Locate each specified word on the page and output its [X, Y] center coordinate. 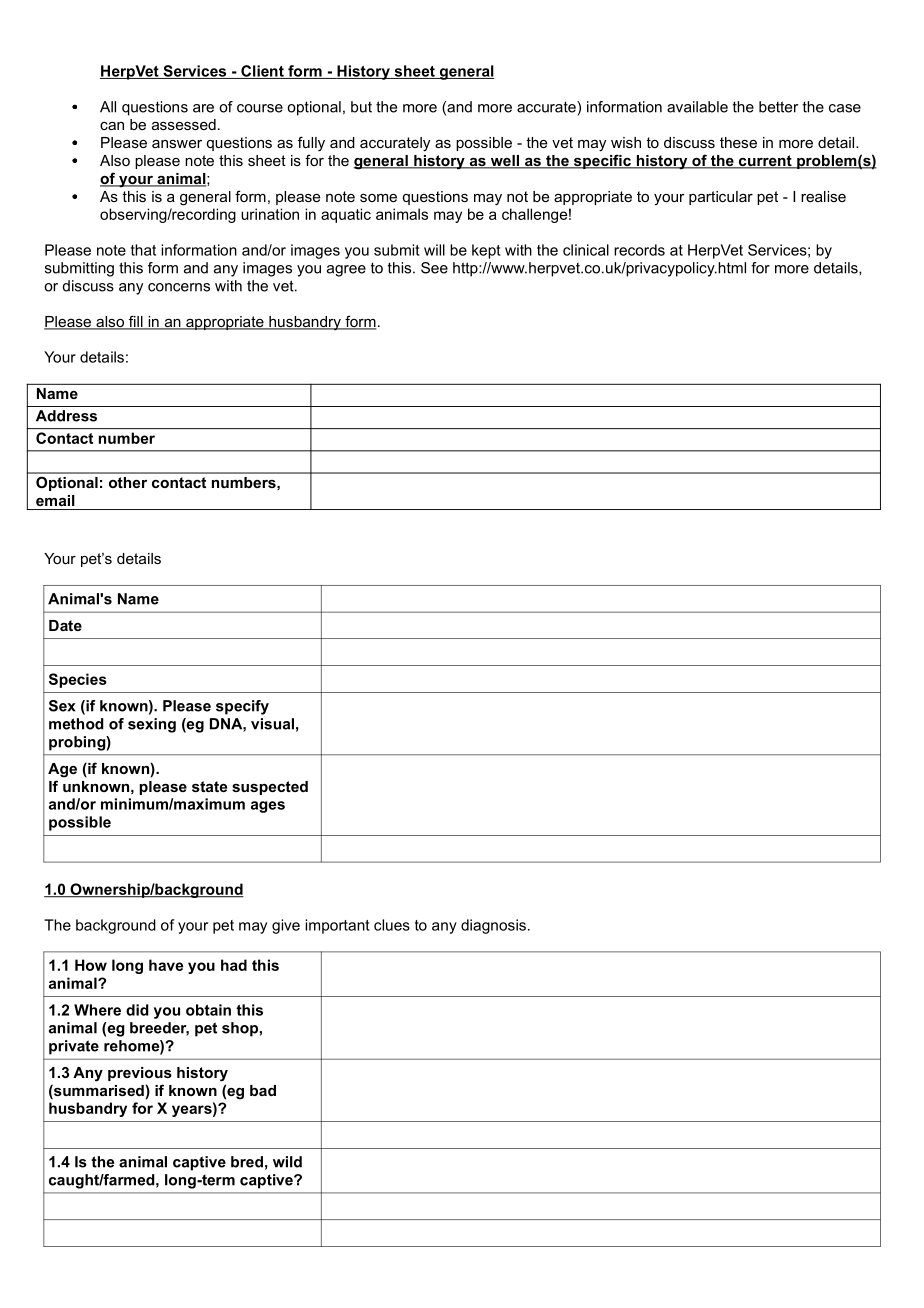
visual [272, 724]
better [778, 107]
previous [140, 1074]
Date [65, 625]
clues [392, 925]
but [361, 107]
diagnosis [493, 926]
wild [287, 1162]
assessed [184, 124]
